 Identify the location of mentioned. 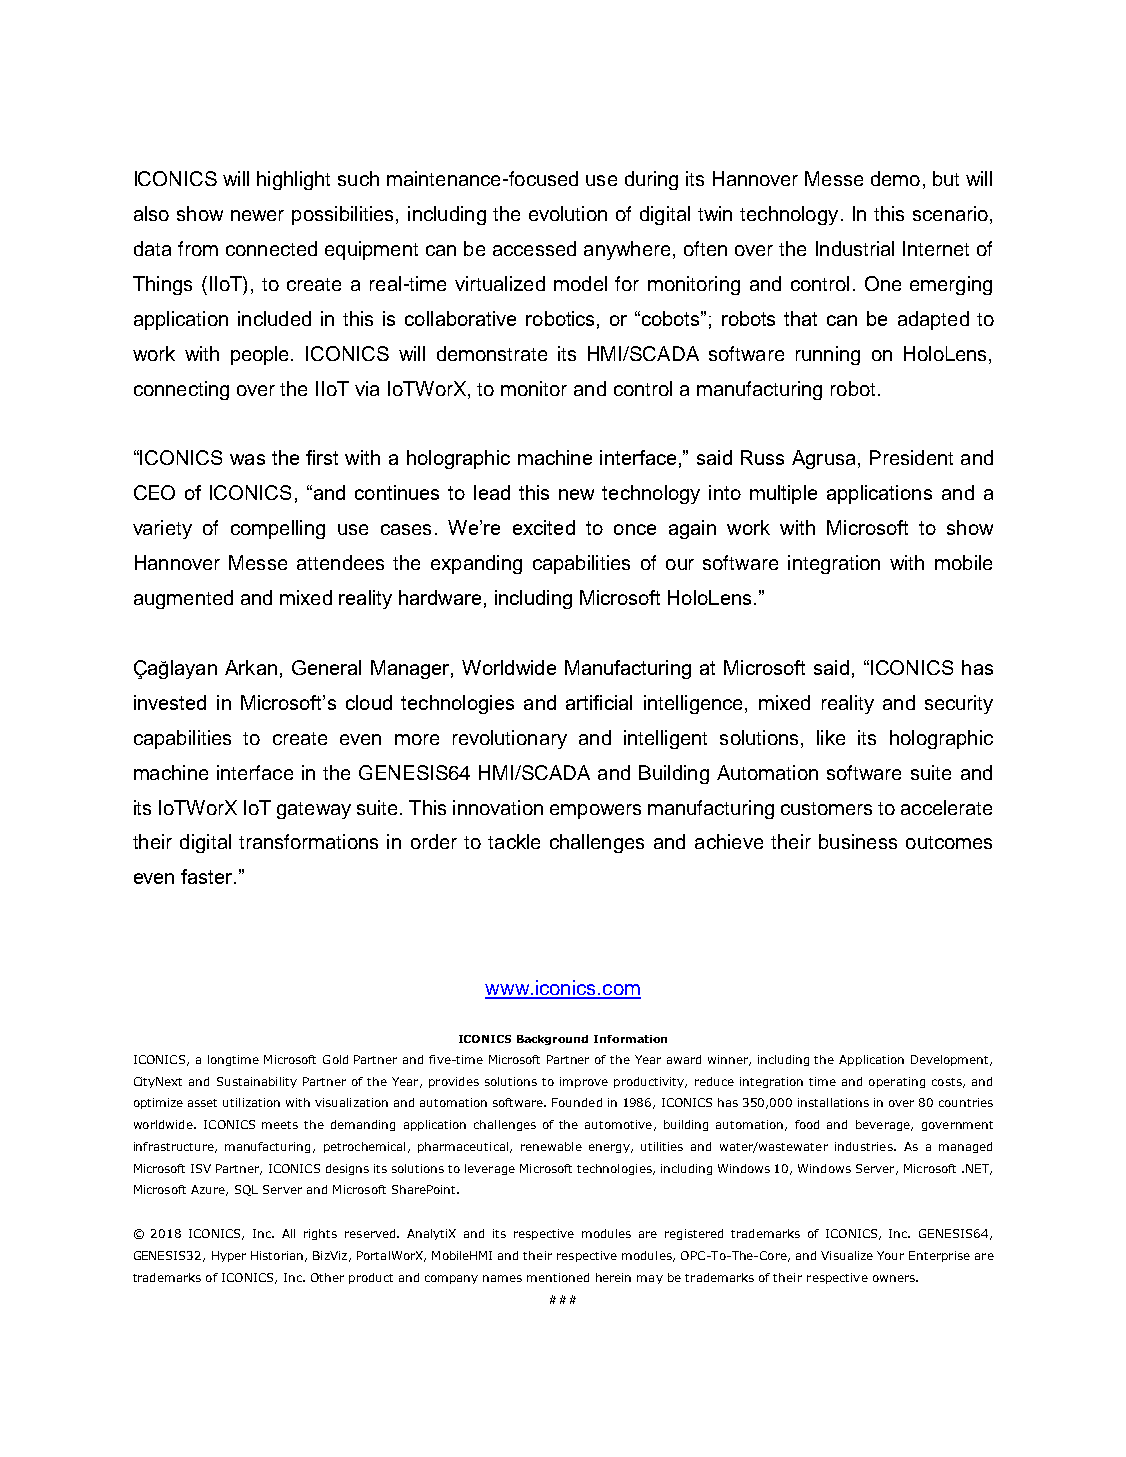
(558, 1277).
